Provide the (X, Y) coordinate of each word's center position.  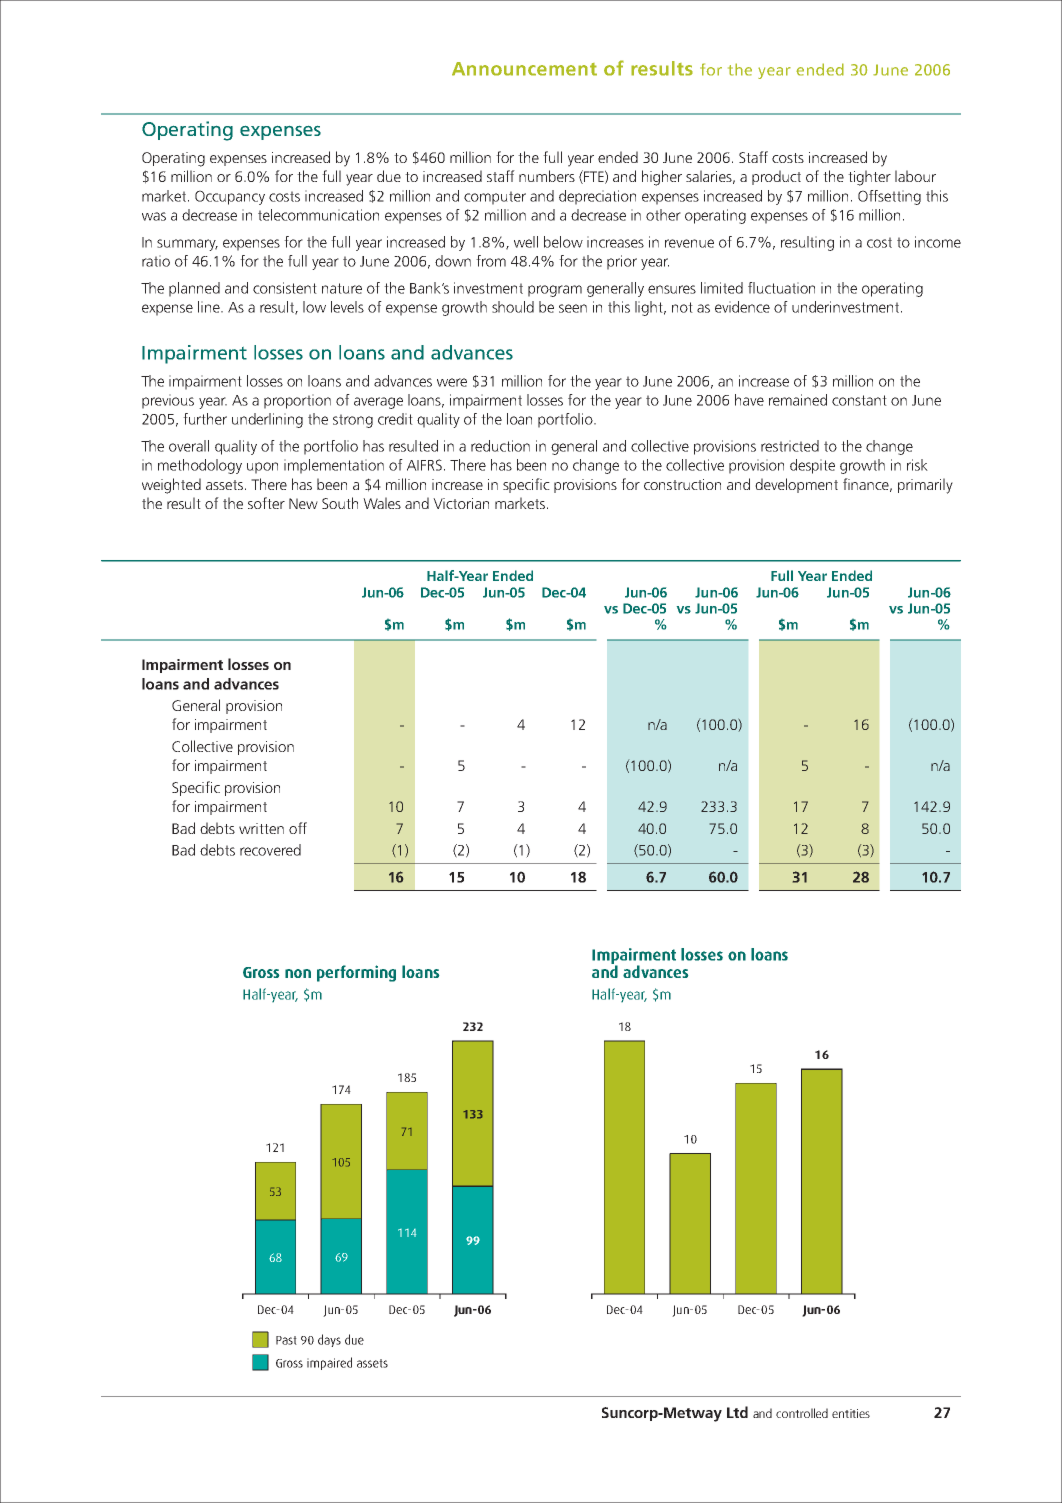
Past (286, 1340)
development (796, 485)
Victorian (461, 503)
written (261, 828)
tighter (869, 178)
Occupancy (230, 197)
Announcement (524, 69)
